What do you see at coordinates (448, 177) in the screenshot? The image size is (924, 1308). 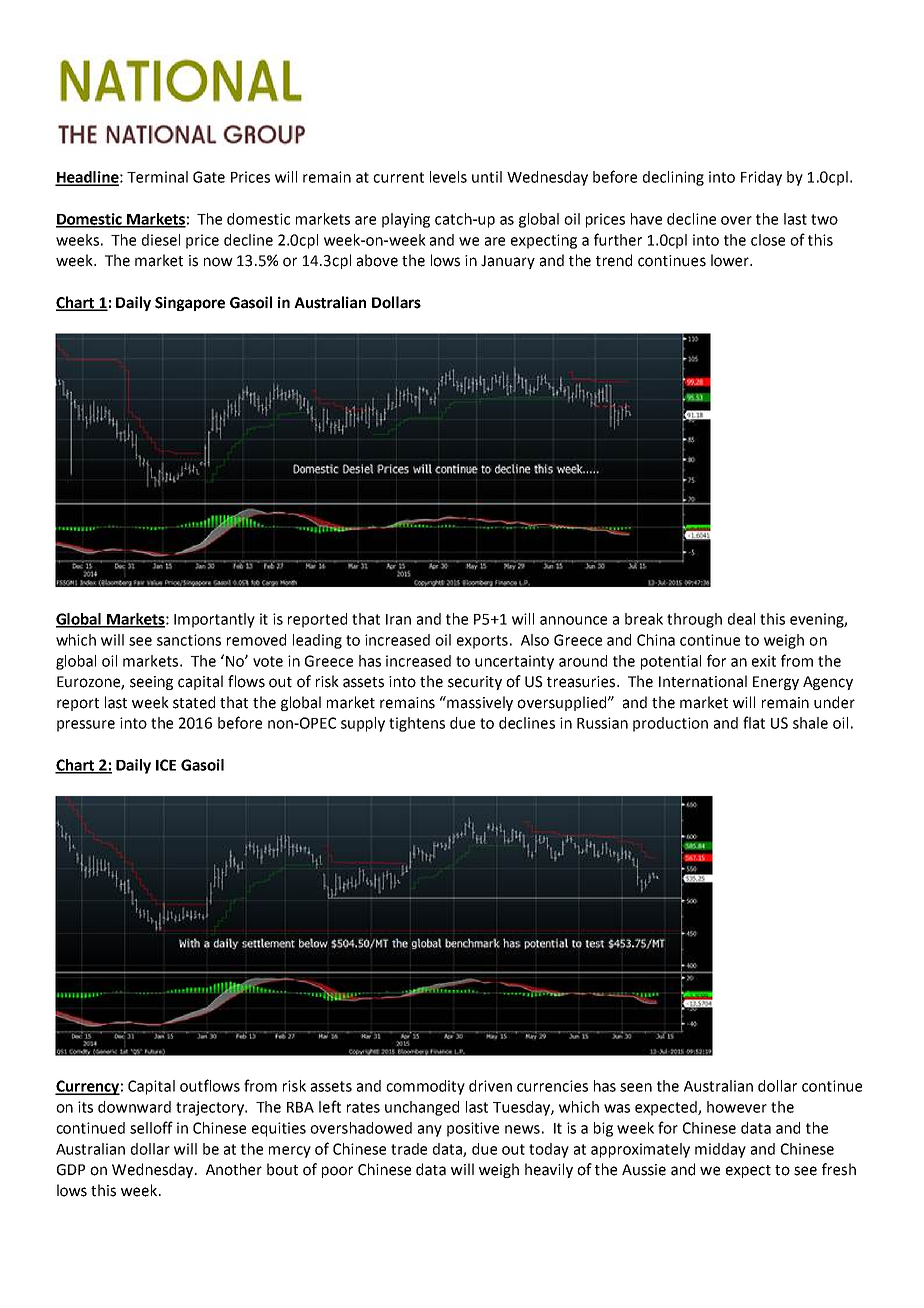 I see `levels` at bounding box center [448, 177].
